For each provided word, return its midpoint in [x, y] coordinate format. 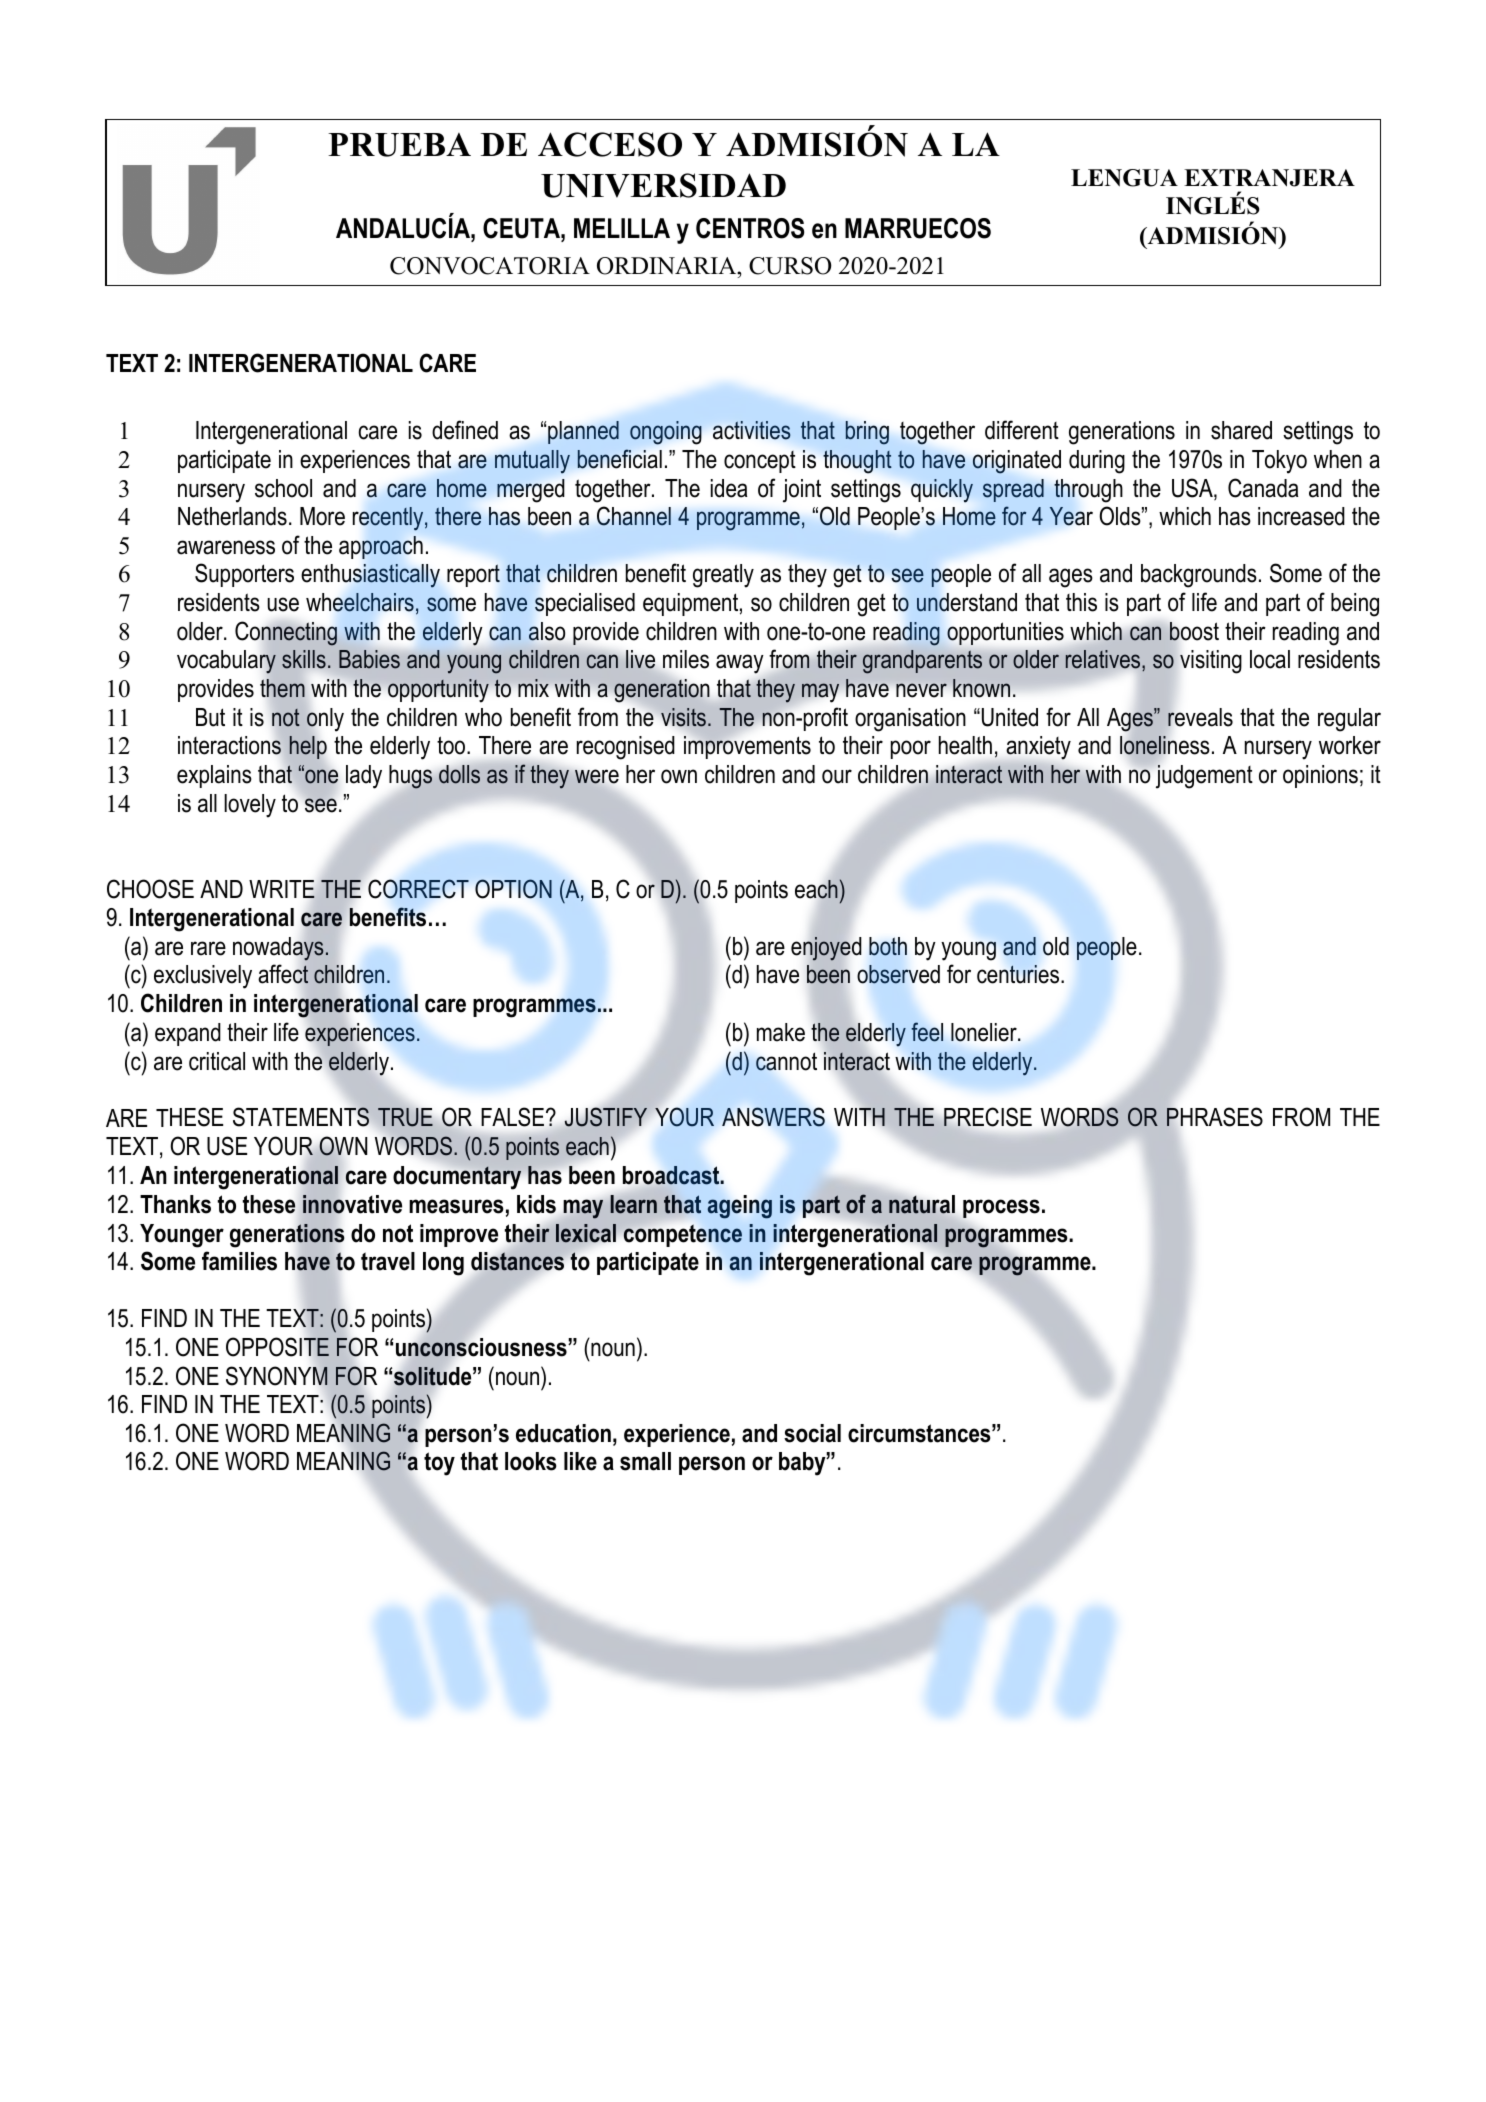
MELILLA [622, 228]
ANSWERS [773, 1117]
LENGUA [1124, 178]
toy [439, 1464]
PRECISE [988, 1117]
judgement [1204, 777]
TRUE [406, 1117]
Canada [1263, 488]
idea [729, 488]
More [322, 516]
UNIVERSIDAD [663, 185]
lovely [250, 806]
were [597, 776]
